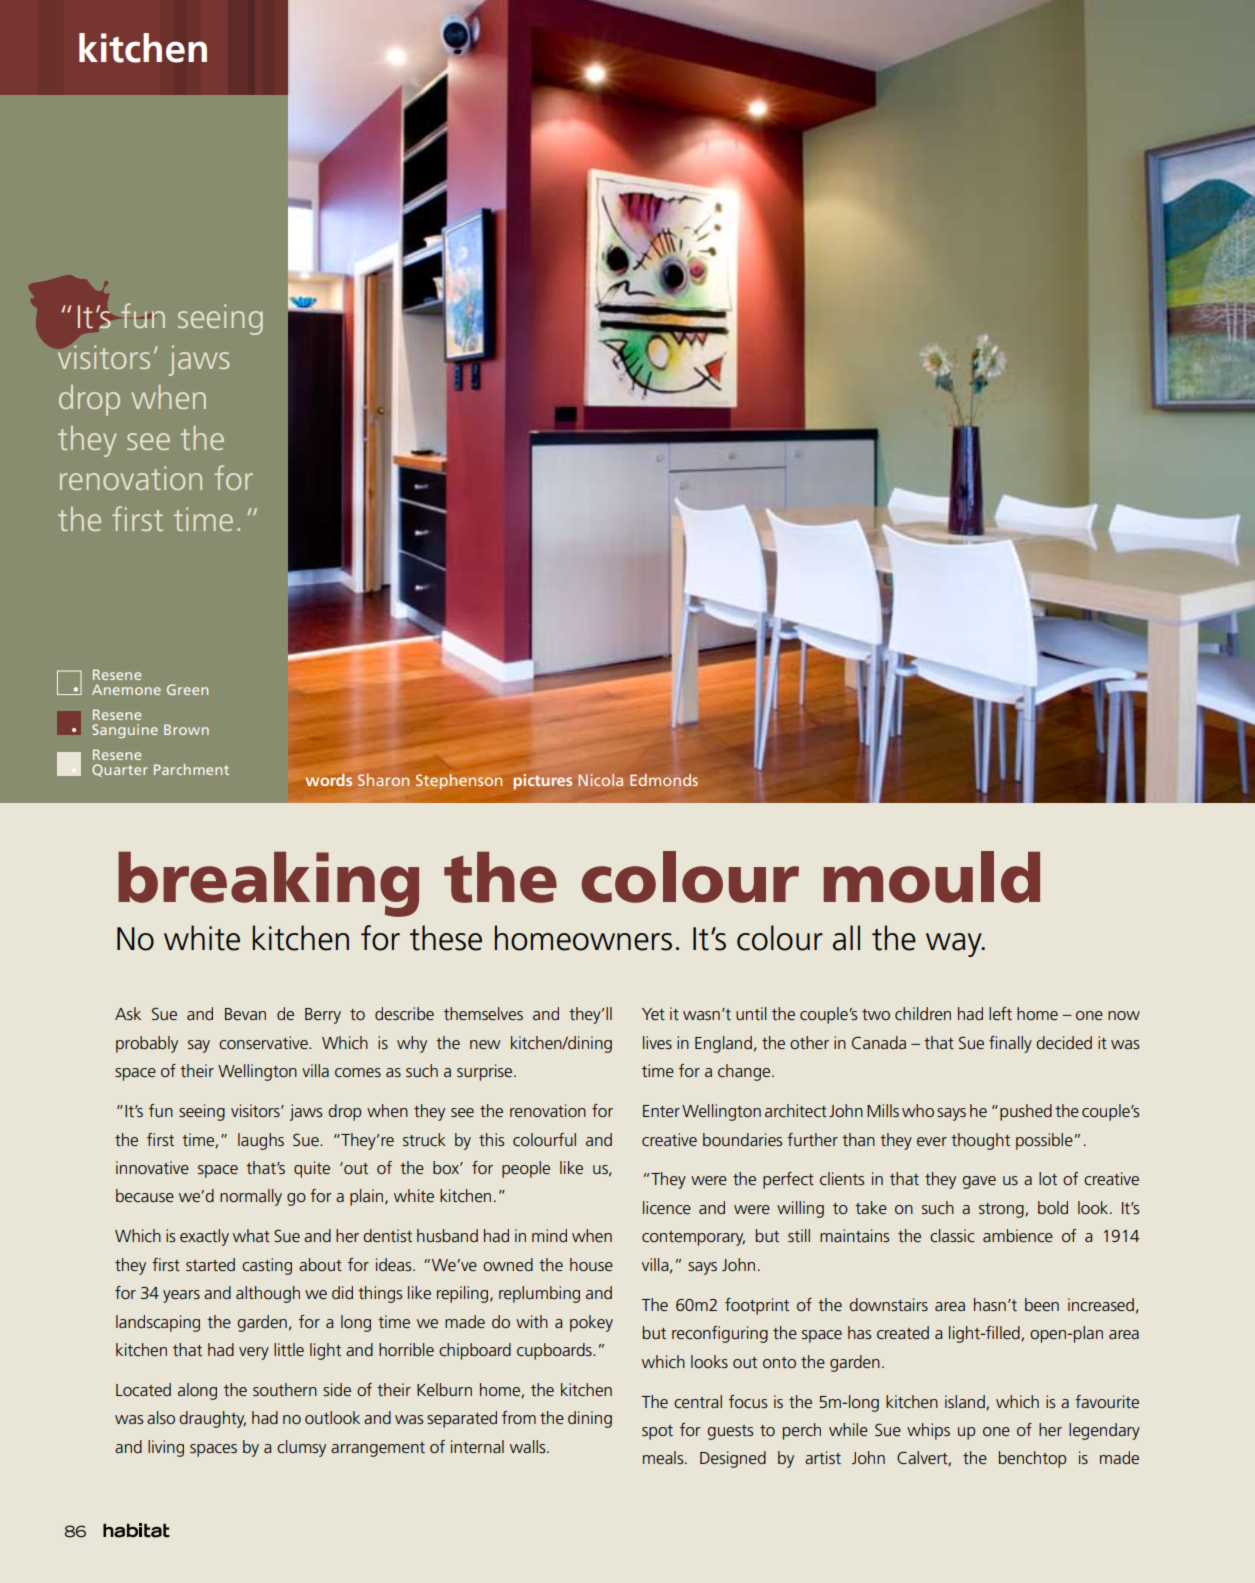 The image size is (1255, 1583). I want to click on spot, so click(657, 1432).
